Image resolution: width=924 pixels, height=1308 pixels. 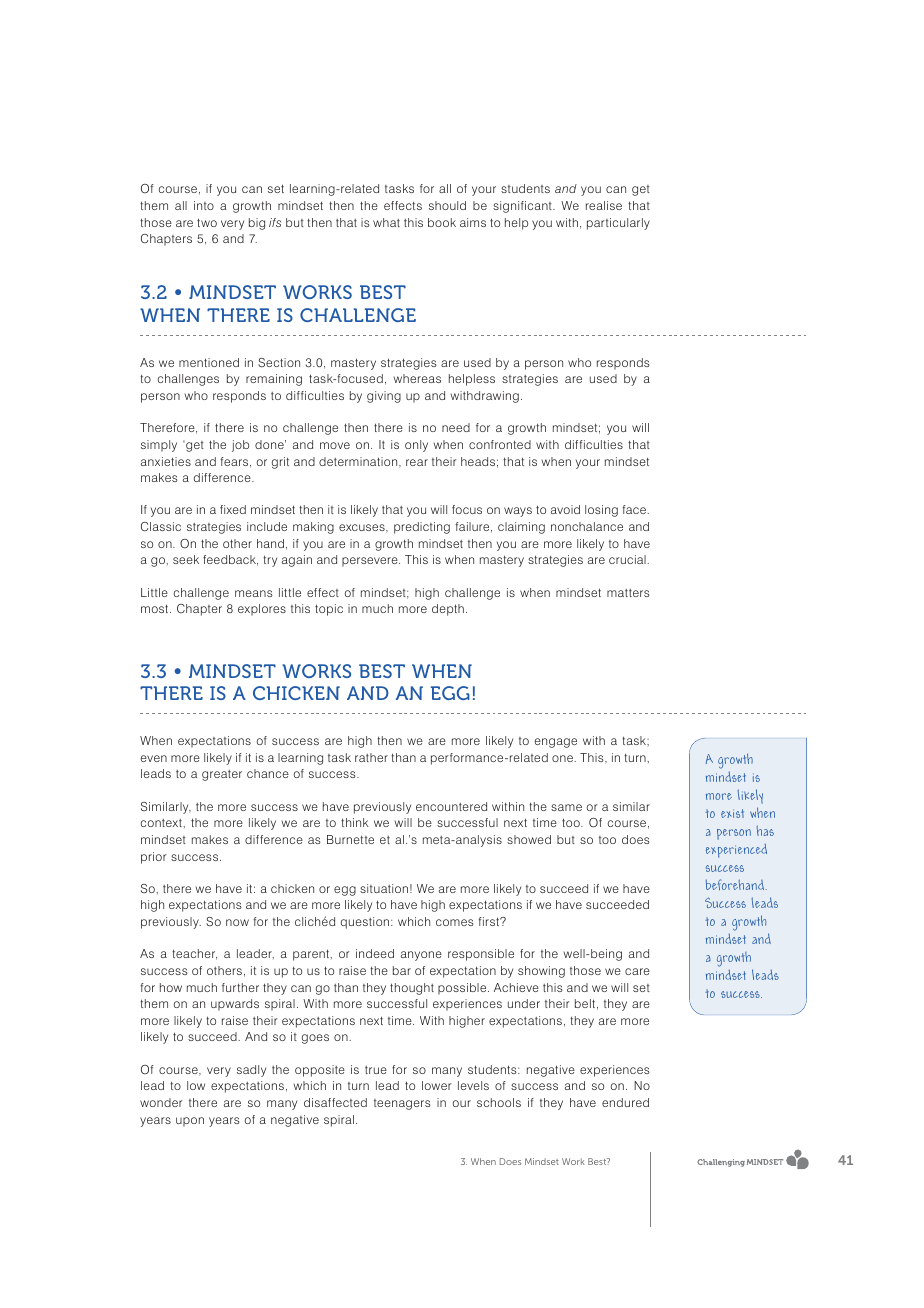 What do you see at coordinates (618, 224) in the image?
I see `particularly` at bounding box center [618, 224].
